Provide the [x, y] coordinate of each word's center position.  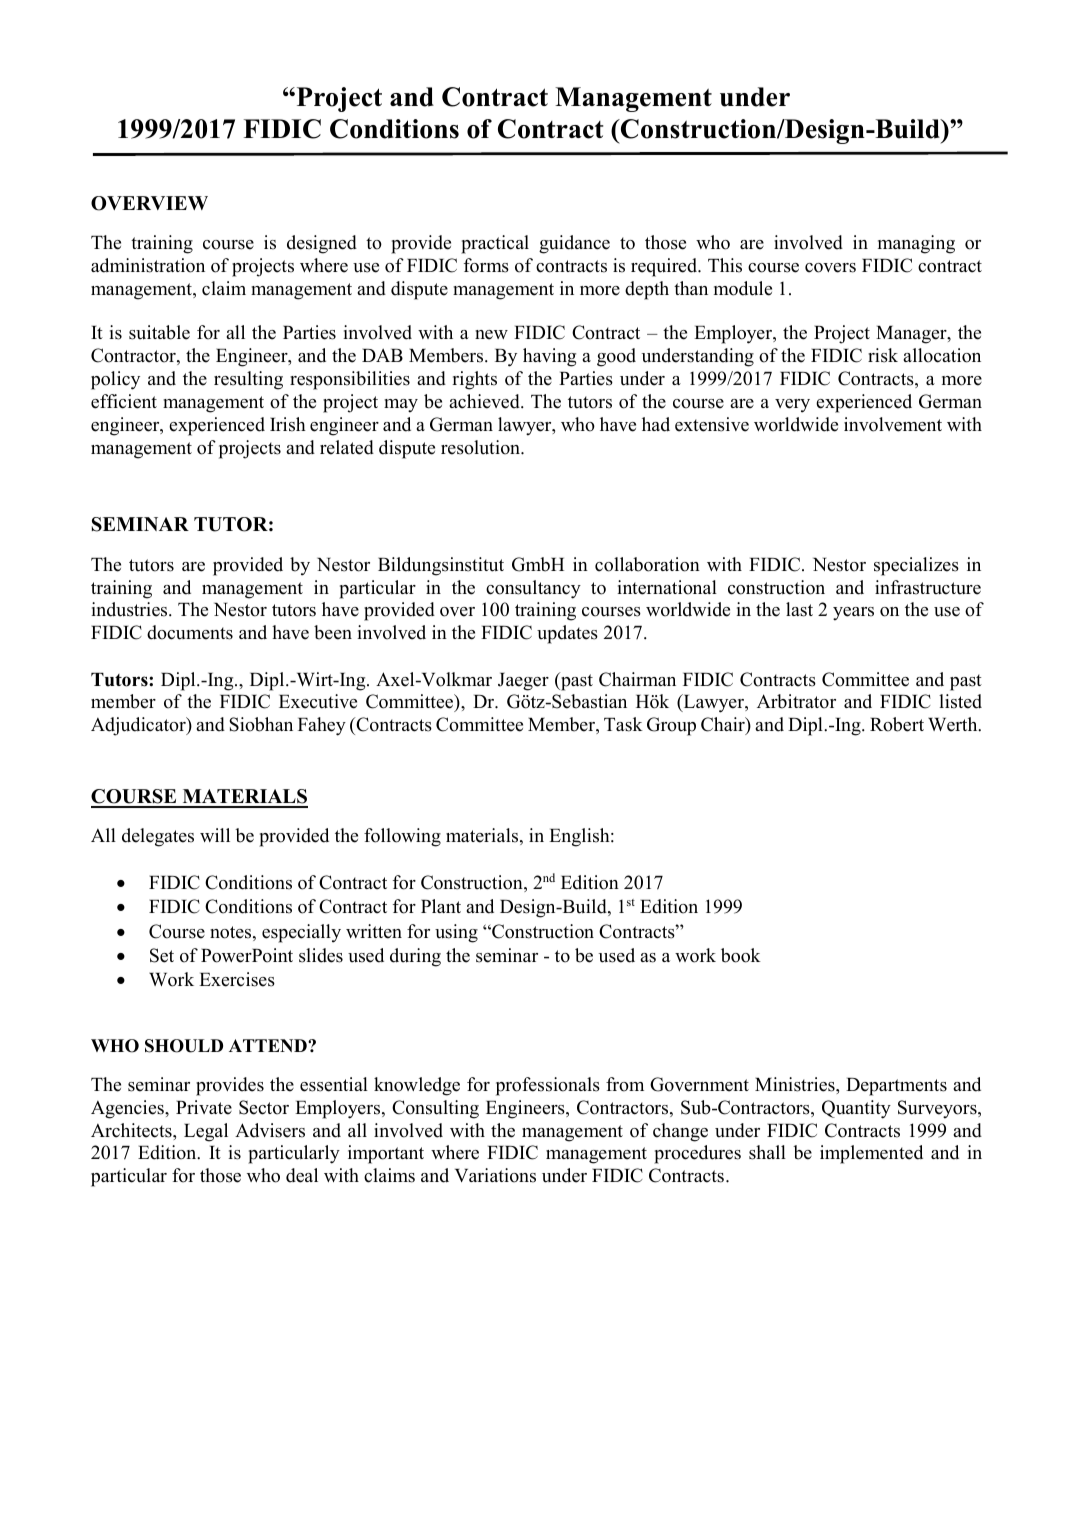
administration [148, 265]
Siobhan [261, 724]
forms [486, 265]
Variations [495, 1175]
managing [916, 244]
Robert [897, 724]
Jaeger [523, 682]
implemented [871, 1154]
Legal [206, 1132]
